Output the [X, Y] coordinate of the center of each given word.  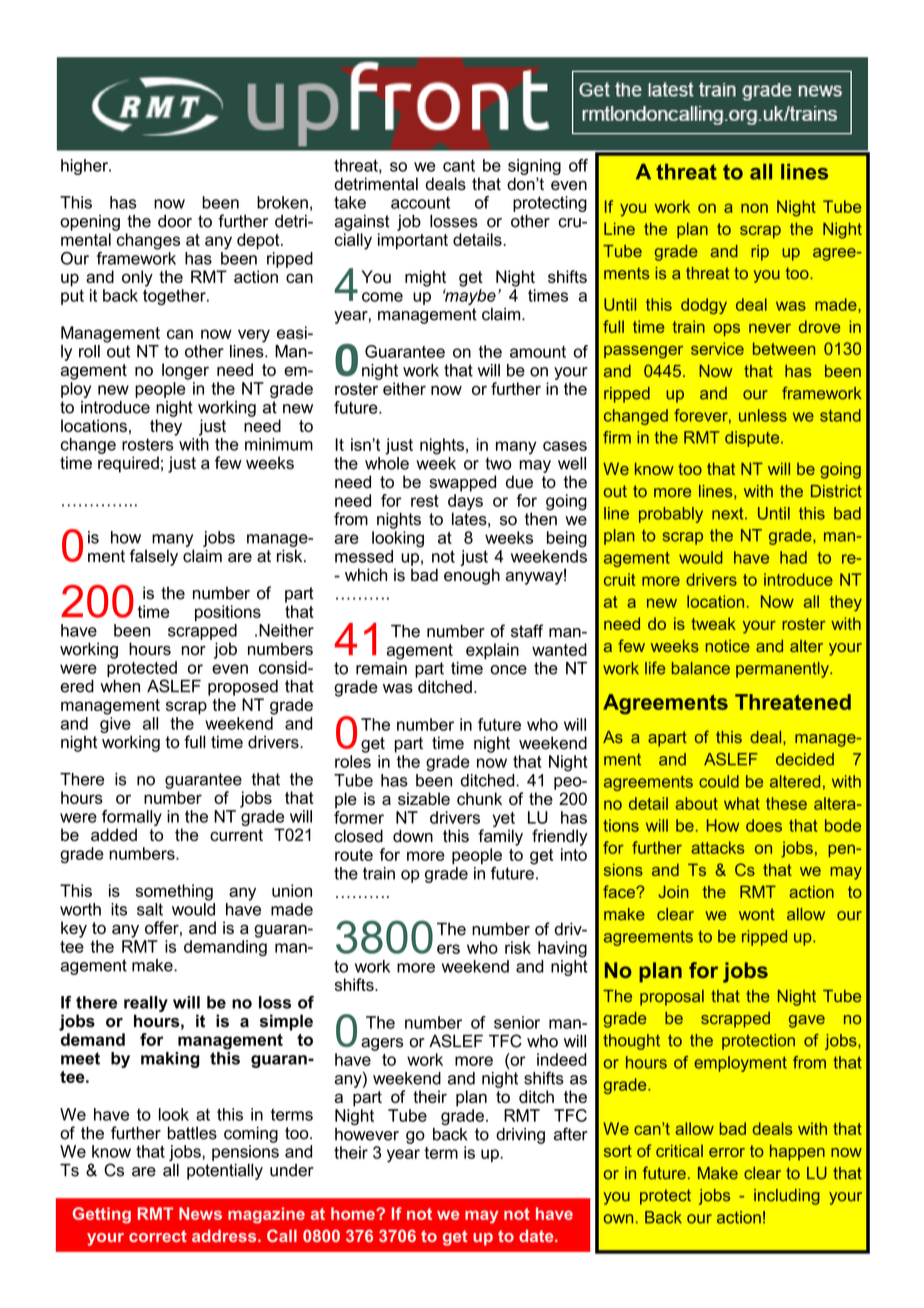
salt [150, 909]
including [787, 1197]
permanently [783, 670]
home [354, 1213]
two [498, 463]
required [128, 464]
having [562, 949]
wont [757, 914]
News [200, 1213]
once [508, 670]
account [420, 202]
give [115, 723]
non [754, 208]
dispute [753, 439]
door [175, 221]
